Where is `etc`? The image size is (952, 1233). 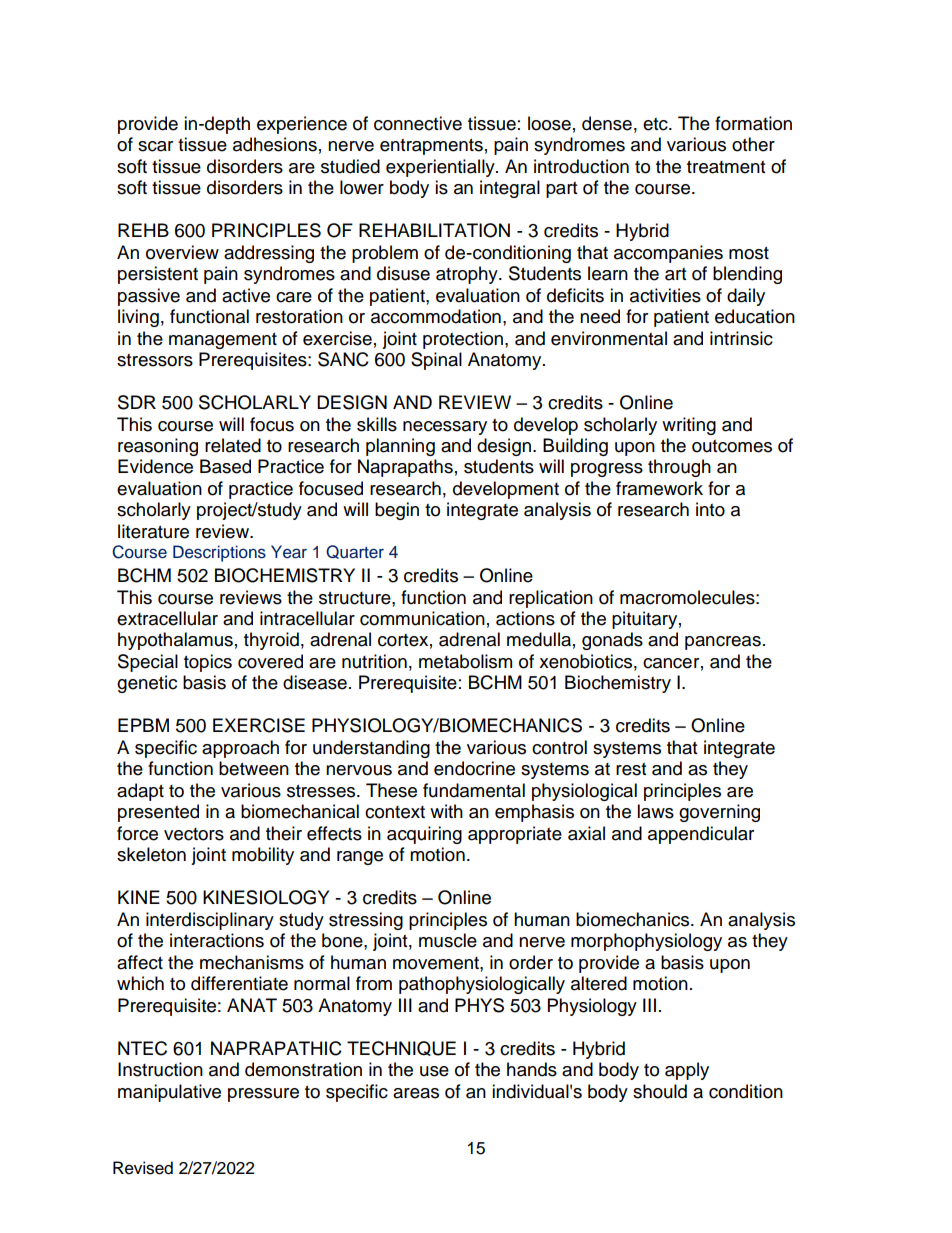 etc is located at coordinates (656, 124).
